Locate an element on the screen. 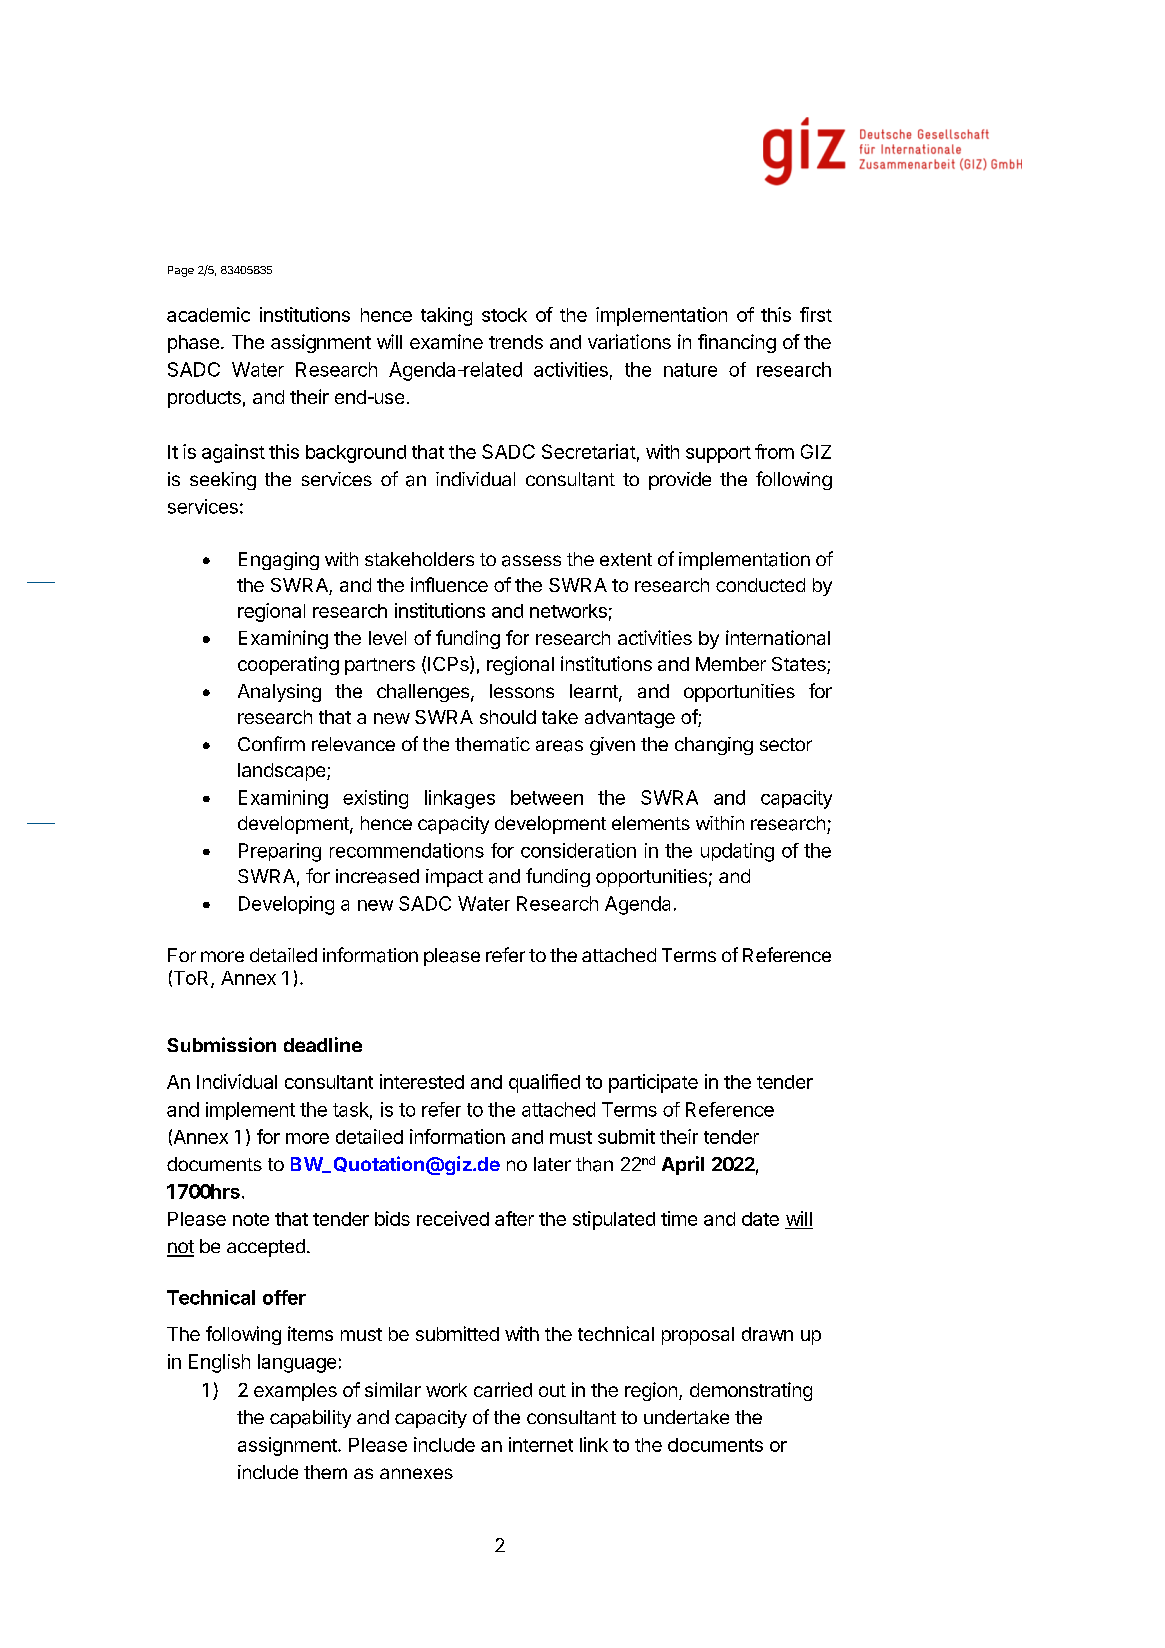  later is located at coordinates (552, 1164).
